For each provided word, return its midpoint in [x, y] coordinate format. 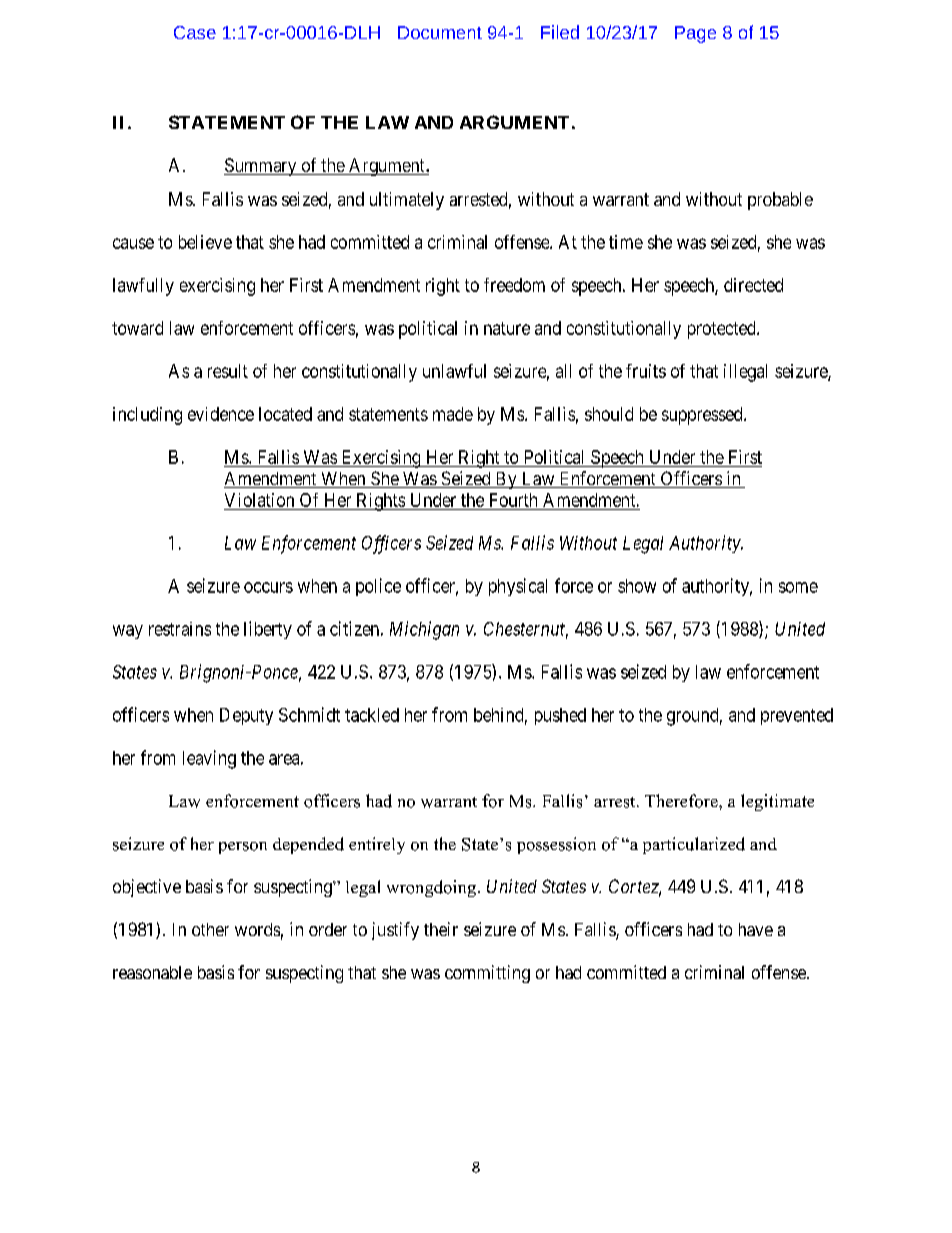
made [453, 414]
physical [518, 587]
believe [205, 242]
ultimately [407, 201]
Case [195, 32]
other [210, 929]
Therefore [682, 801]
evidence [221, 414]
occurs [268, 587]
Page [695, 34]
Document [440, 32]
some [798, 587]
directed [753, 285]
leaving [209, 759]
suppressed [703, 416]
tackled [372, 715]
